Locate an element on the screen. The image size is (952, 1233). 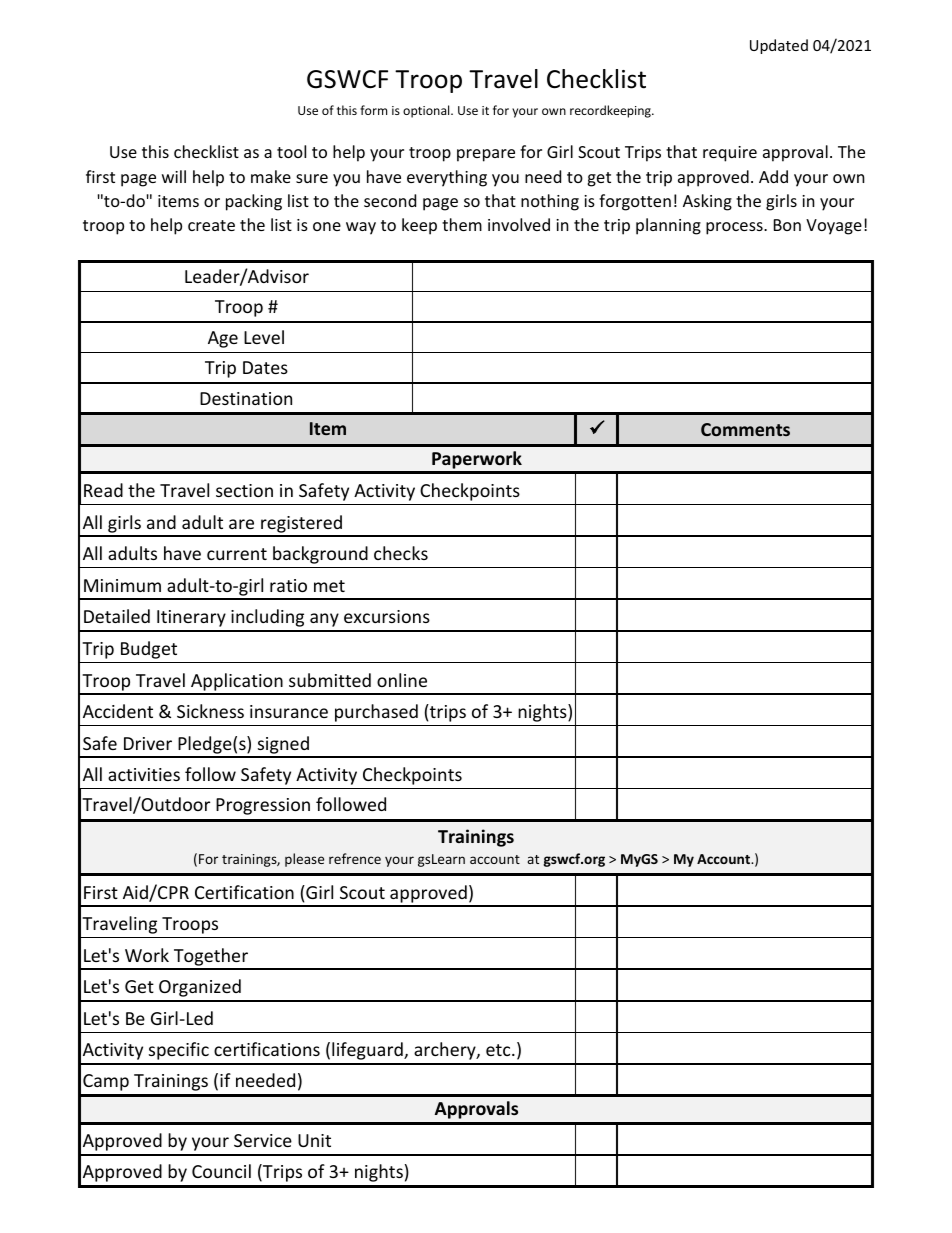
checks is located at coordinates (401, 553).
